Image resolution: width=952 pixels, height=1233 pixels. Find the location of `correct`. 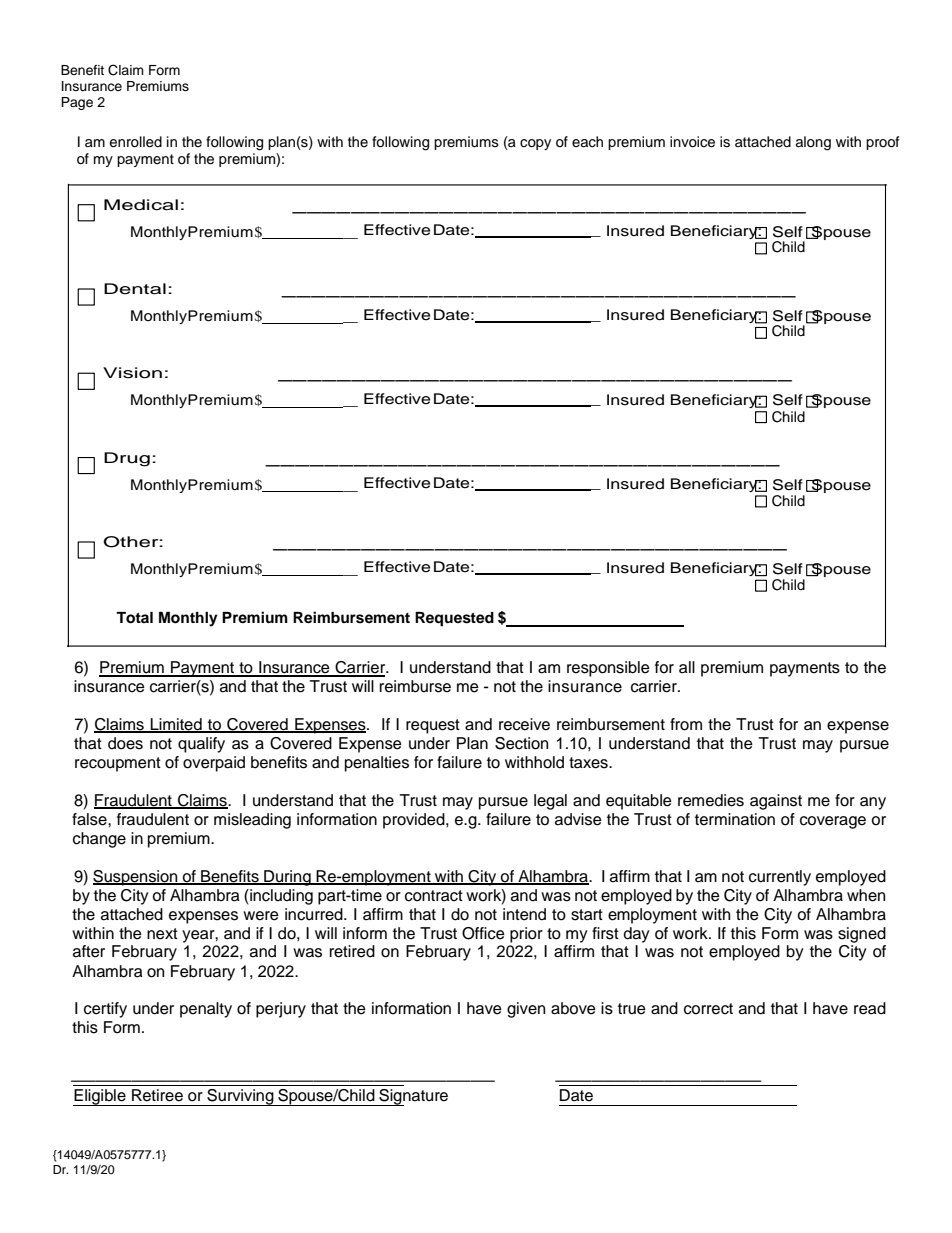

correct is located at coordinates (708, 1009).
